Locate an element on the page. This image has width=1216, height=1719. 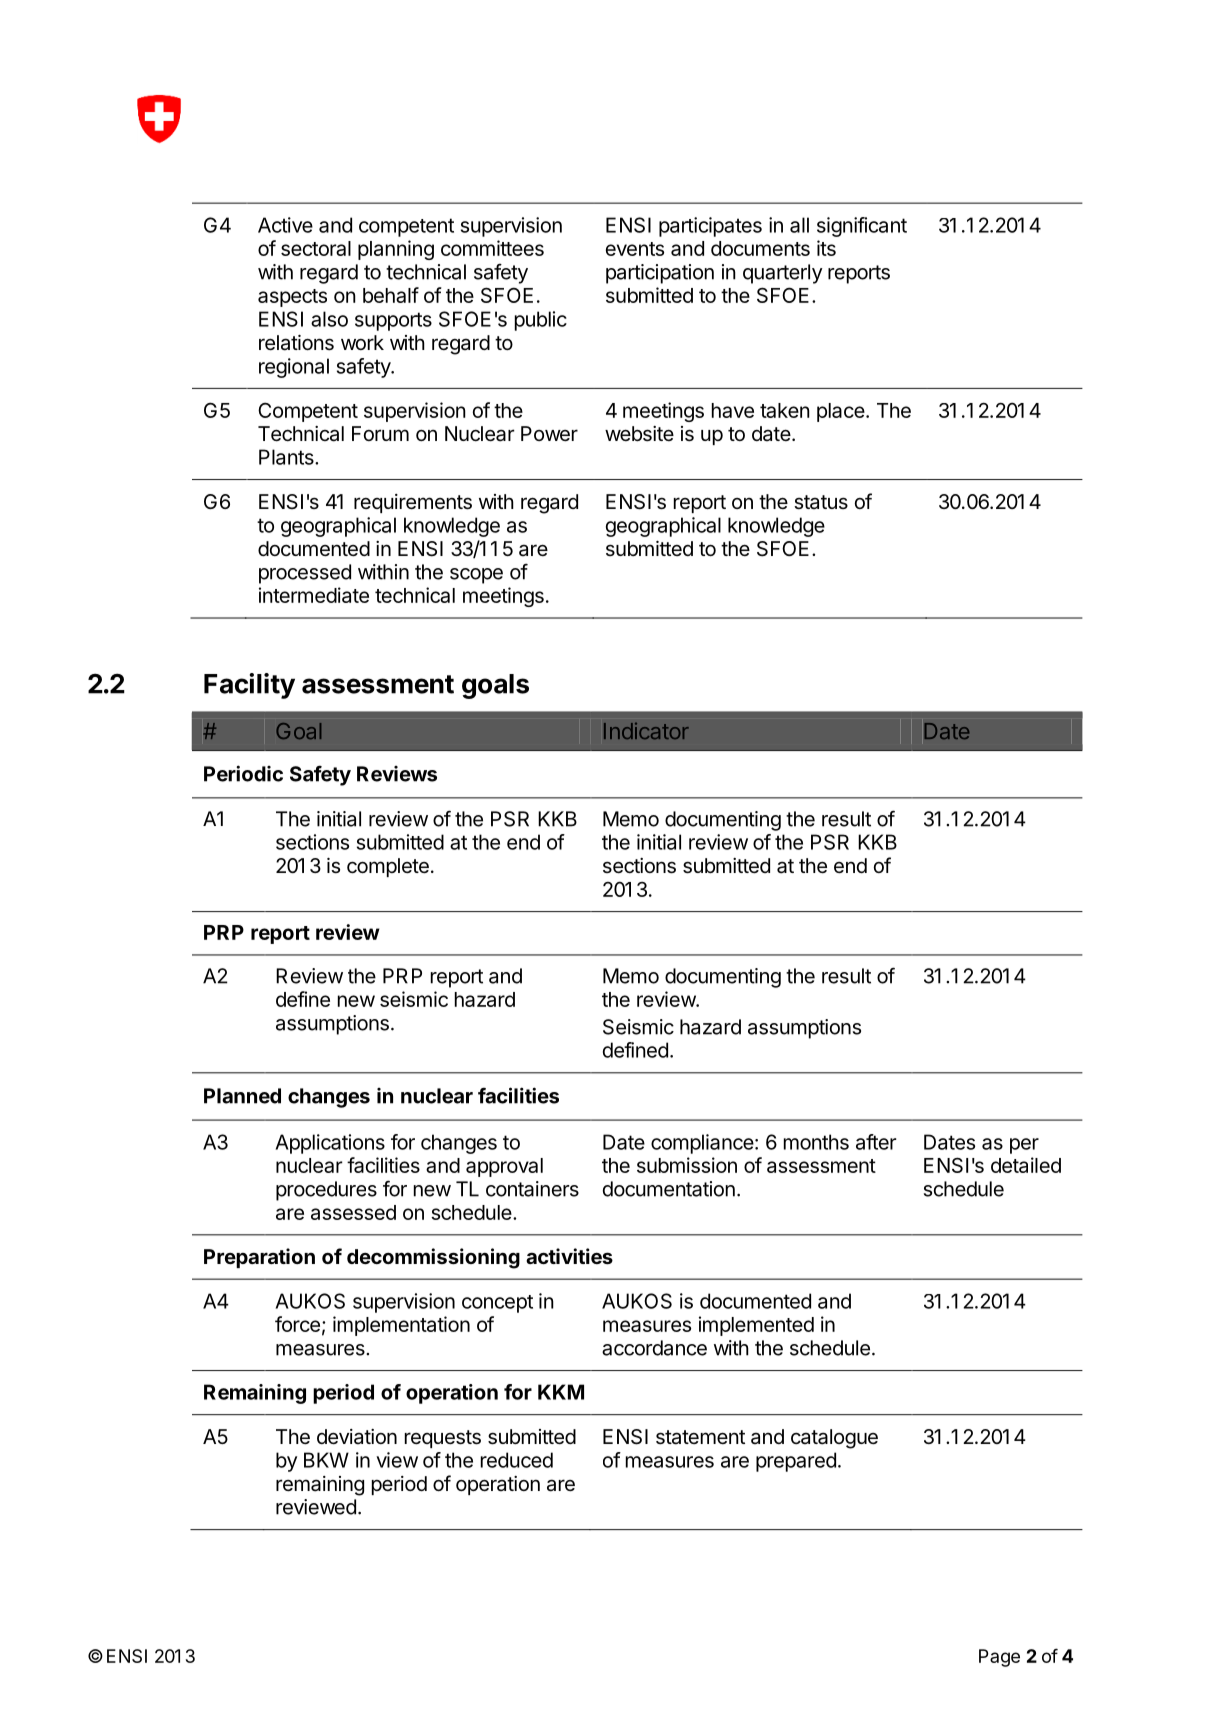
complete is located at coordinates (388, 867).
